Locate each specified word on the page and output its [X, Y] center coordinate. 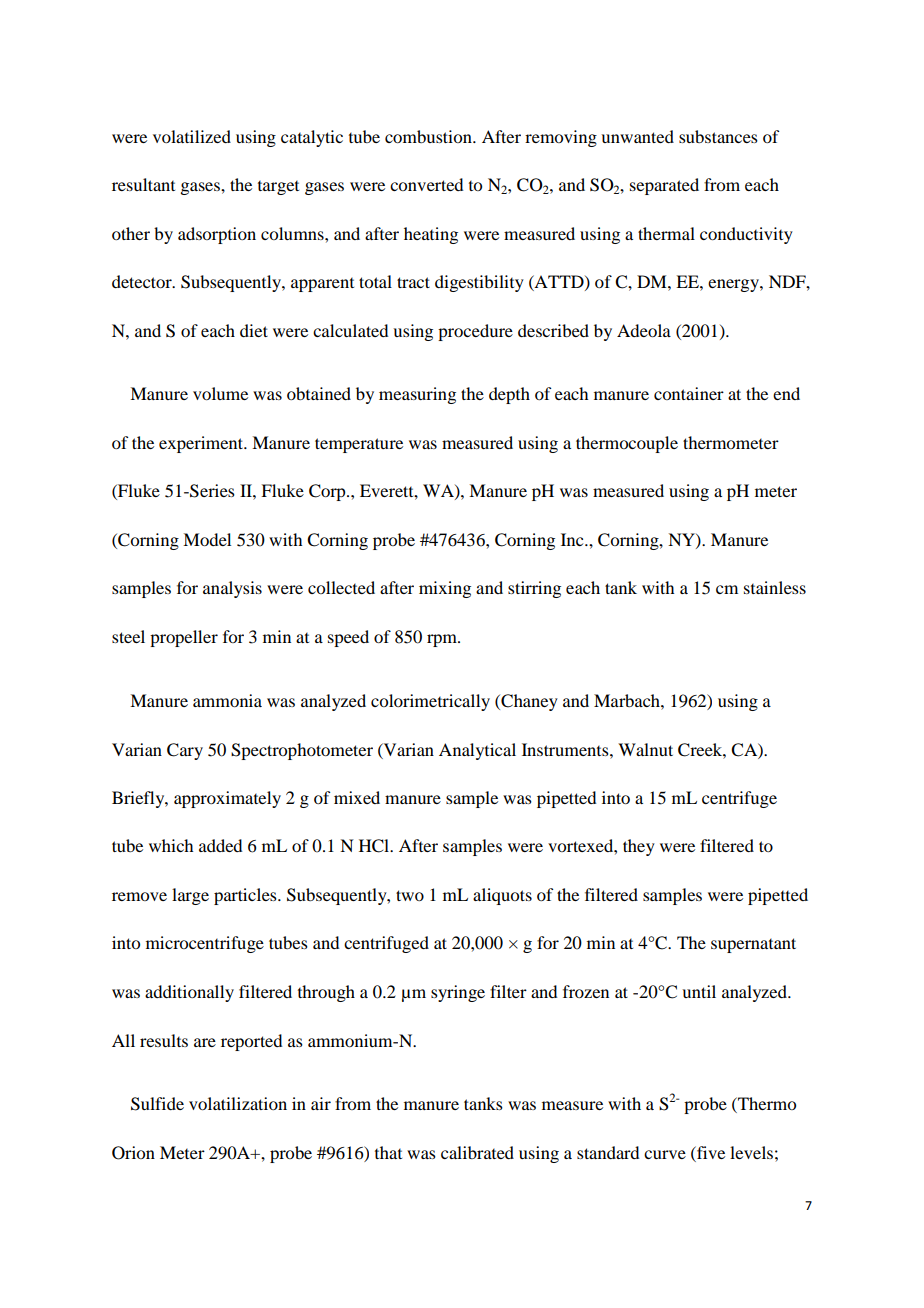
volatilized [192, 136]
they [639, 847]
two [410, 895]
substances [718, 136]
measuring [417, 395]
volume [220, 393]
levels [751, 1152]
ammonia [227, 700]
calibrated [477, 1152]
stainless [775, 587]
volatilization [238, 1103]
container [689, 393]
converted [426, 184]
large [190, 896]
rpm [443, 640]
